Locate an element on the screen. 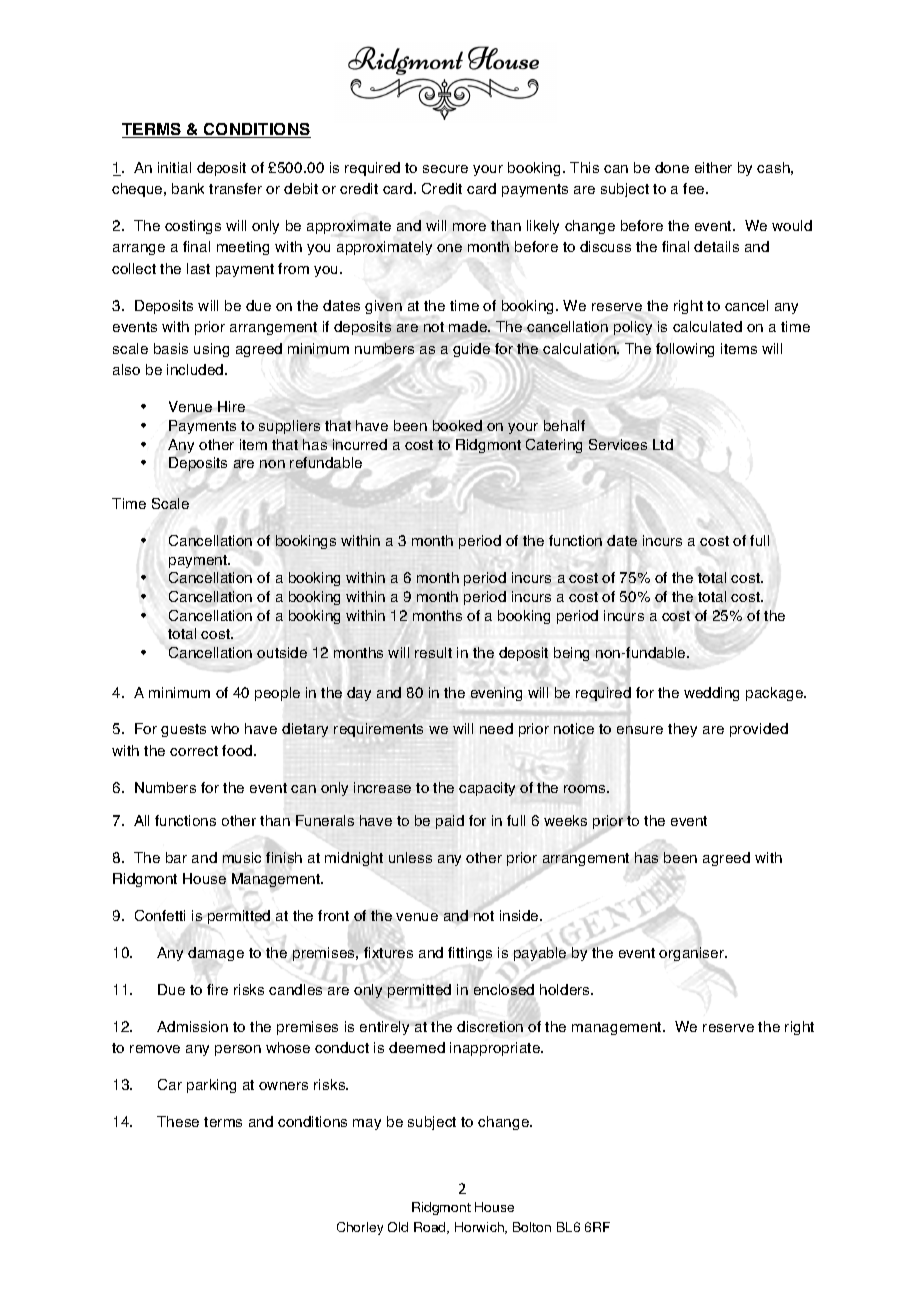  outside is located at coordinates (282, 652).
